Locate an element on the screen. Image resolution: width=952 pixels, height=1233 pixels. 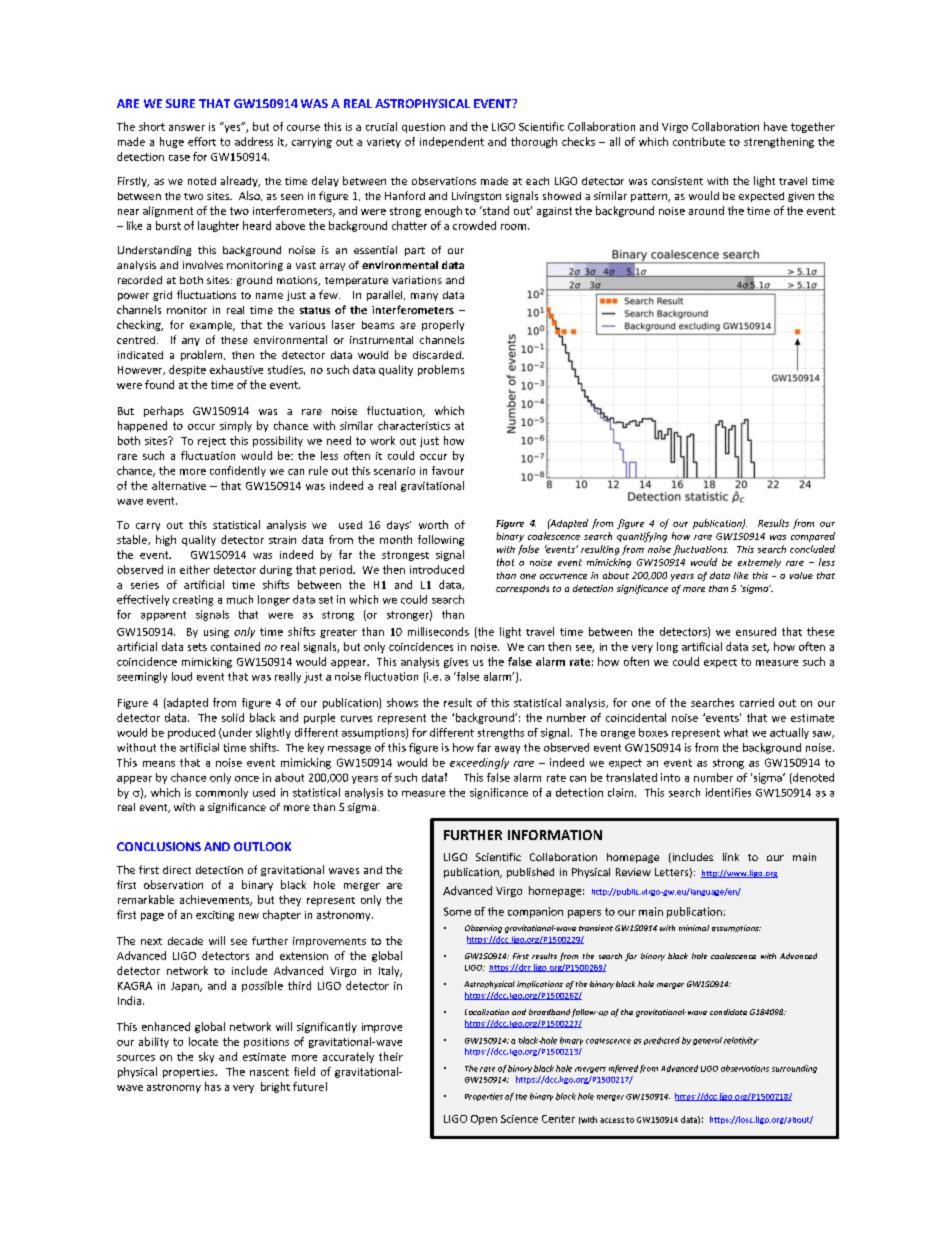
link is located at coordinates (731, 857).
